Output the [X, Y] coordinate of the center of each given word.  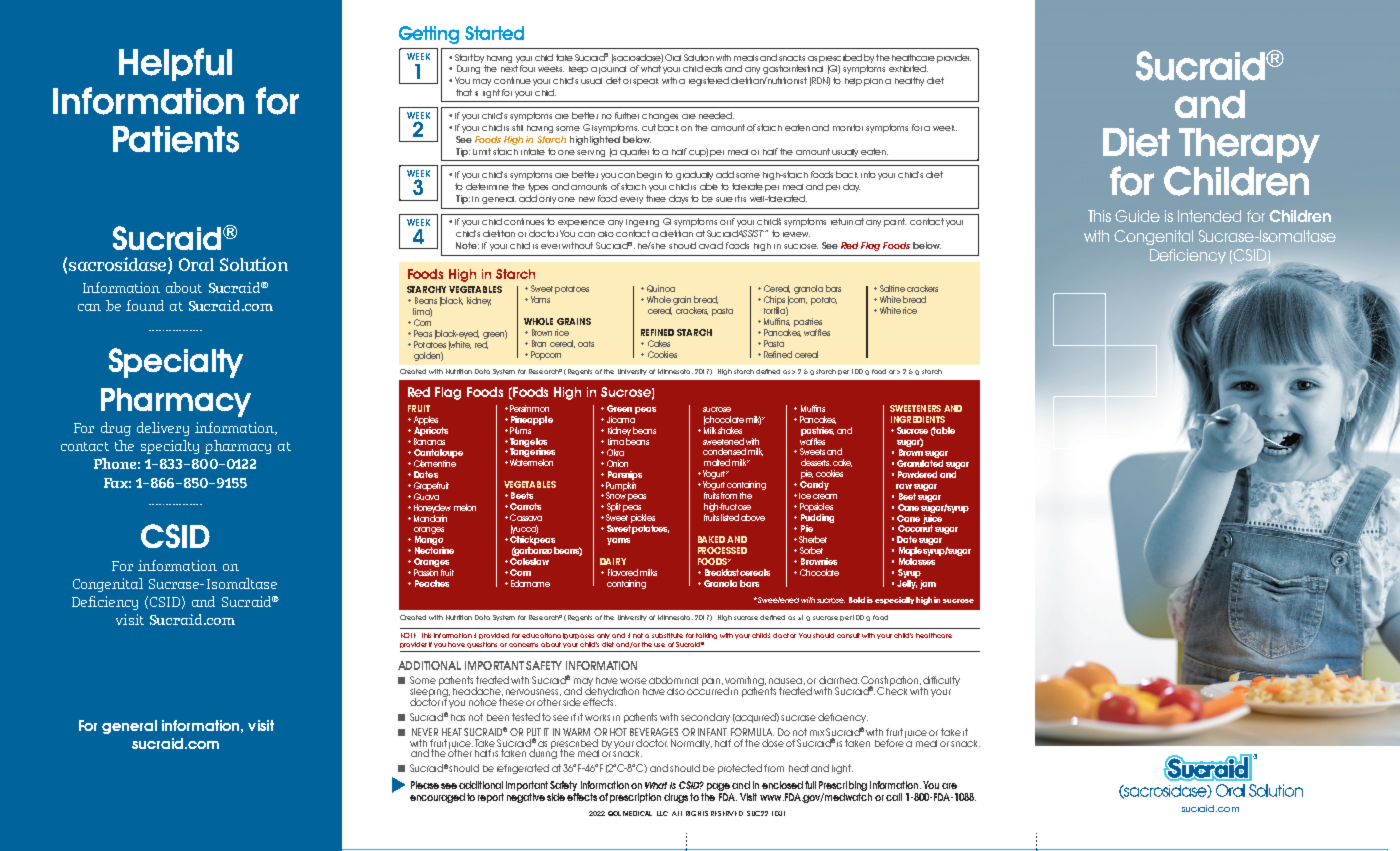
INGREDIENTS [918, 419]
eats [713, 68]
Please [425, 785]
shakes [730, 430]
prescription [635, 798]
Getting [429, 35]
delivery [163, 429]
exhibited [908, 68]
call [894, 797]
